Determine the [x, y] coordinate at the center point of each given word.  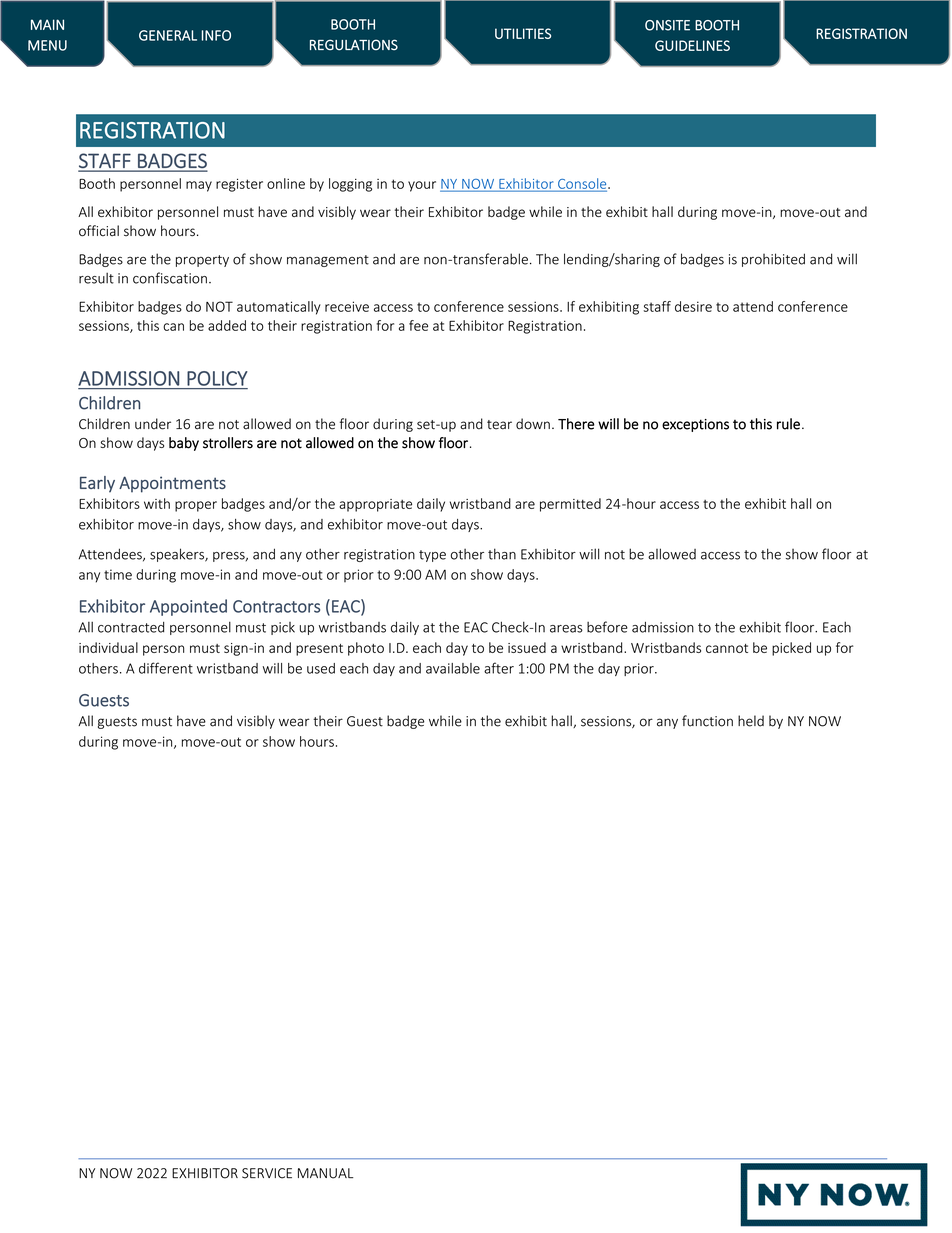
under [153, 424]
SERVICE [267, 1173]
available [453, 668]
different [166, 668]
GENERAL [168, 35]
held [751, 721]
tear [499, 425]
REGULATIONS [354, 45]
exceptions [695, 425]
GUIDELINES [692, 45]
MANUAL [325, 1173]
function [707, 721]
